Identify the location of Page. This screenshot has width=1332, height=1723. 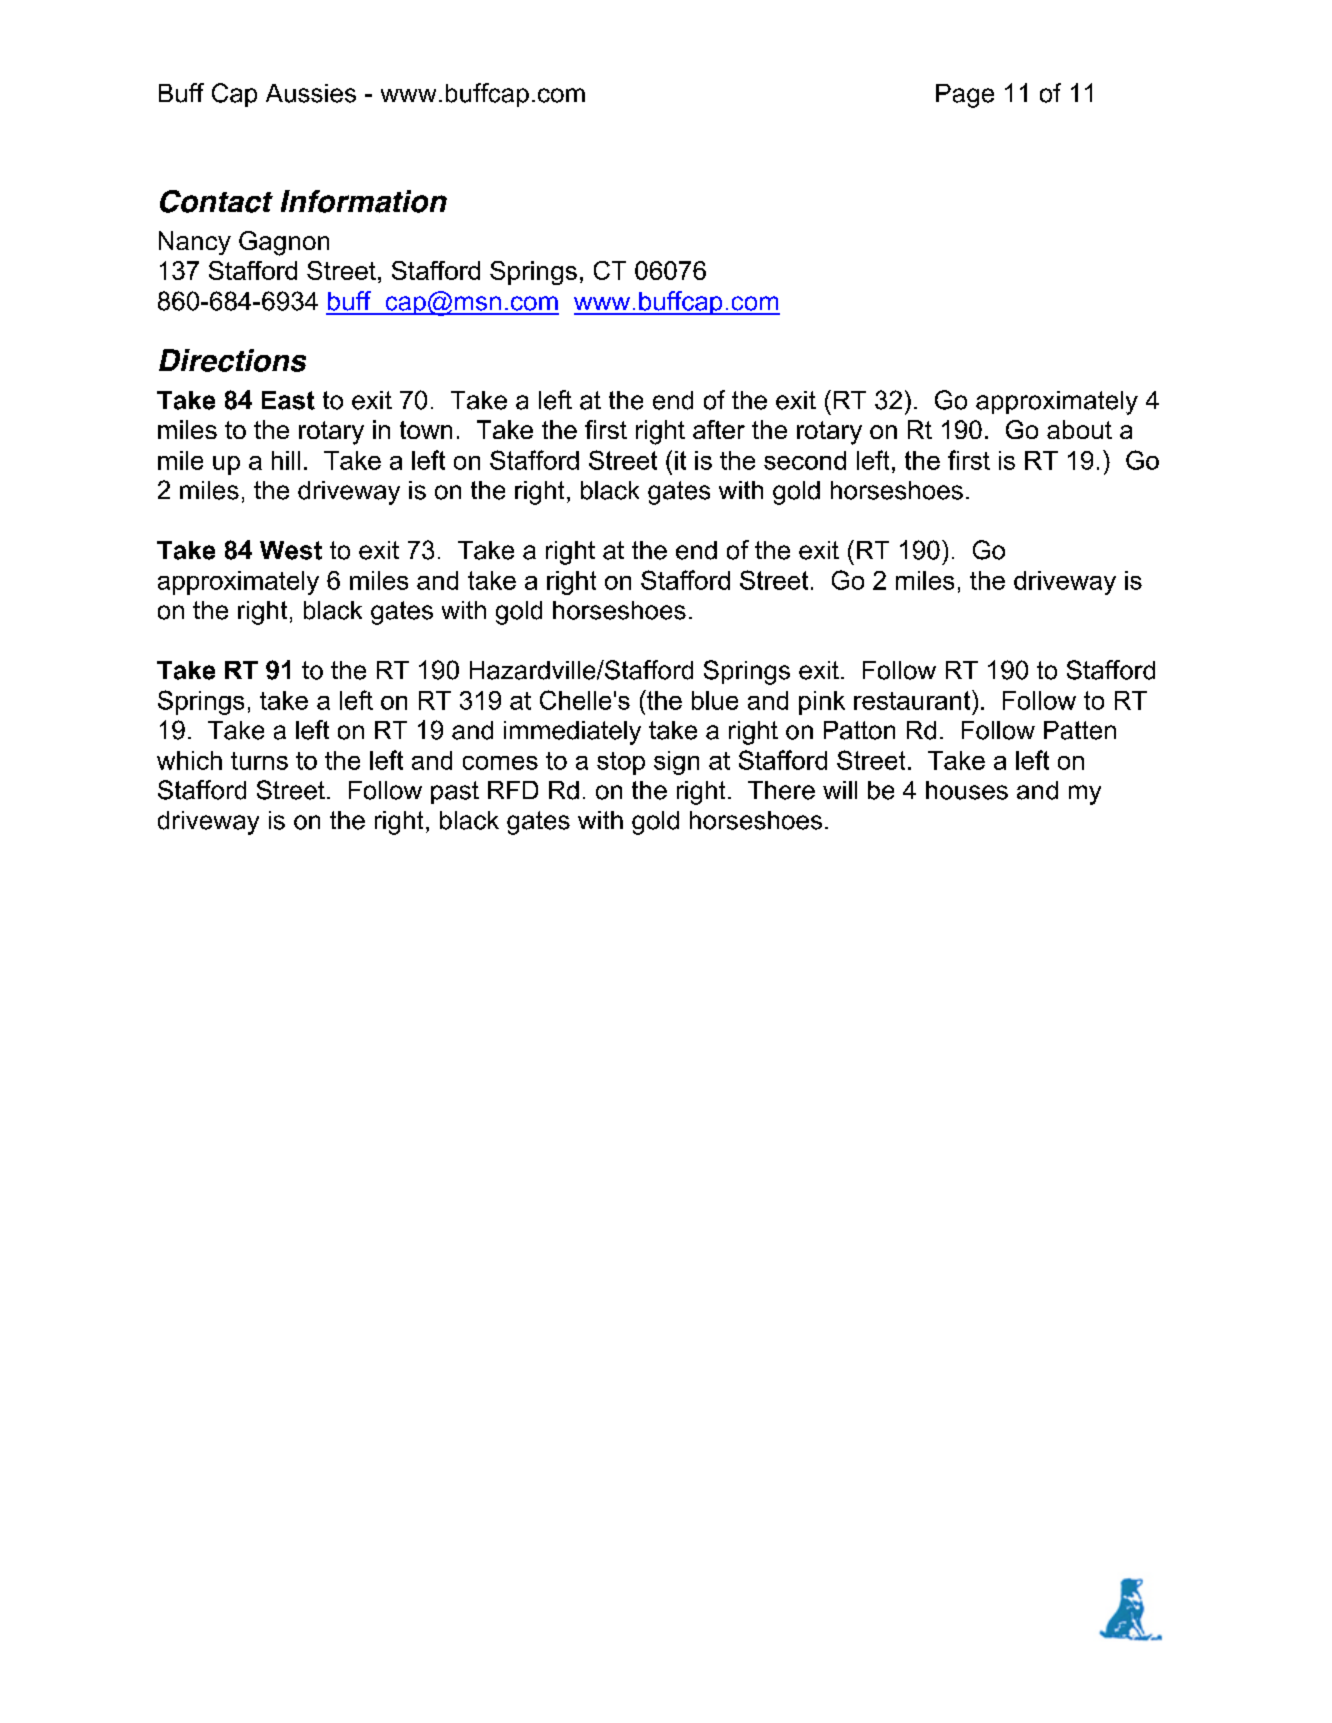
(965, 96).
